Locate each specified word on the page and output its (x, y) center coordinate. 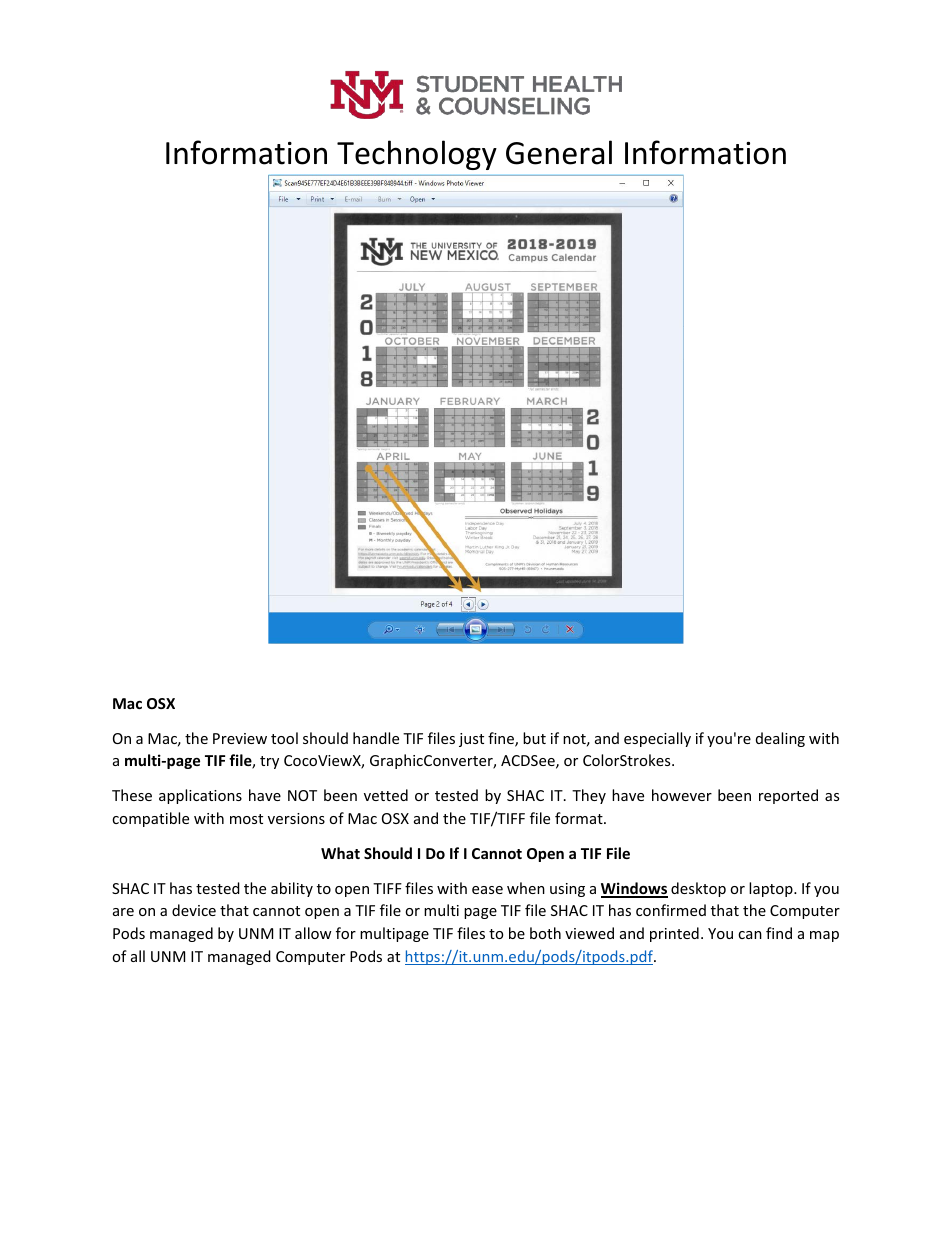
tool (284, 738)
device (194, 910)
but (534, 738)
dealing (780, 739)
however (682, 795)
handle (376, 738)
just (471, 740)
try (269, 762)
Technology (417, 155)
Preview (240, 738)
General (559, 152)
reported (788, 796)
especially (657, 739)
